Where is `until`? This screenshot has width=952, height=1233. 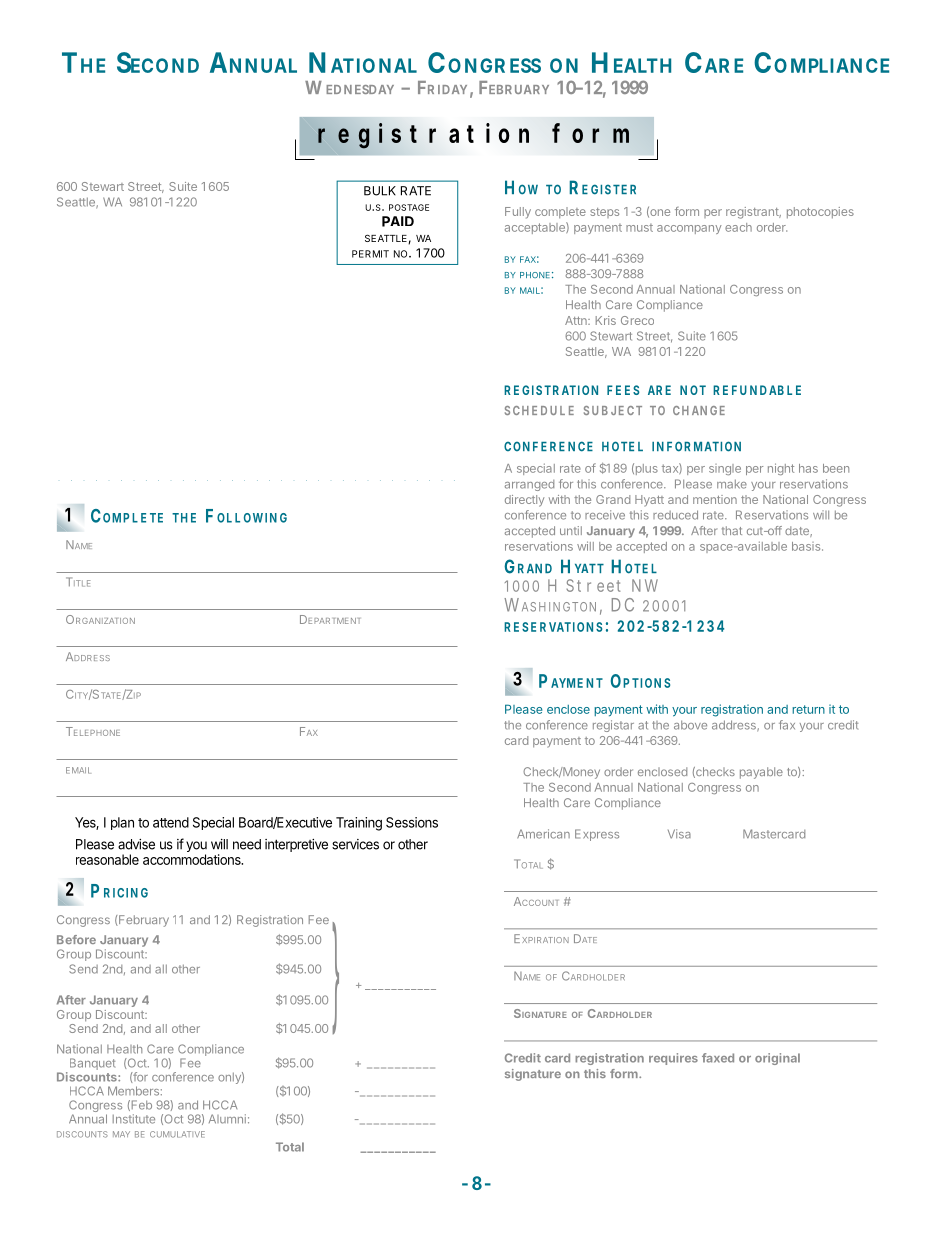
until is located at coordinates (571, 530).
